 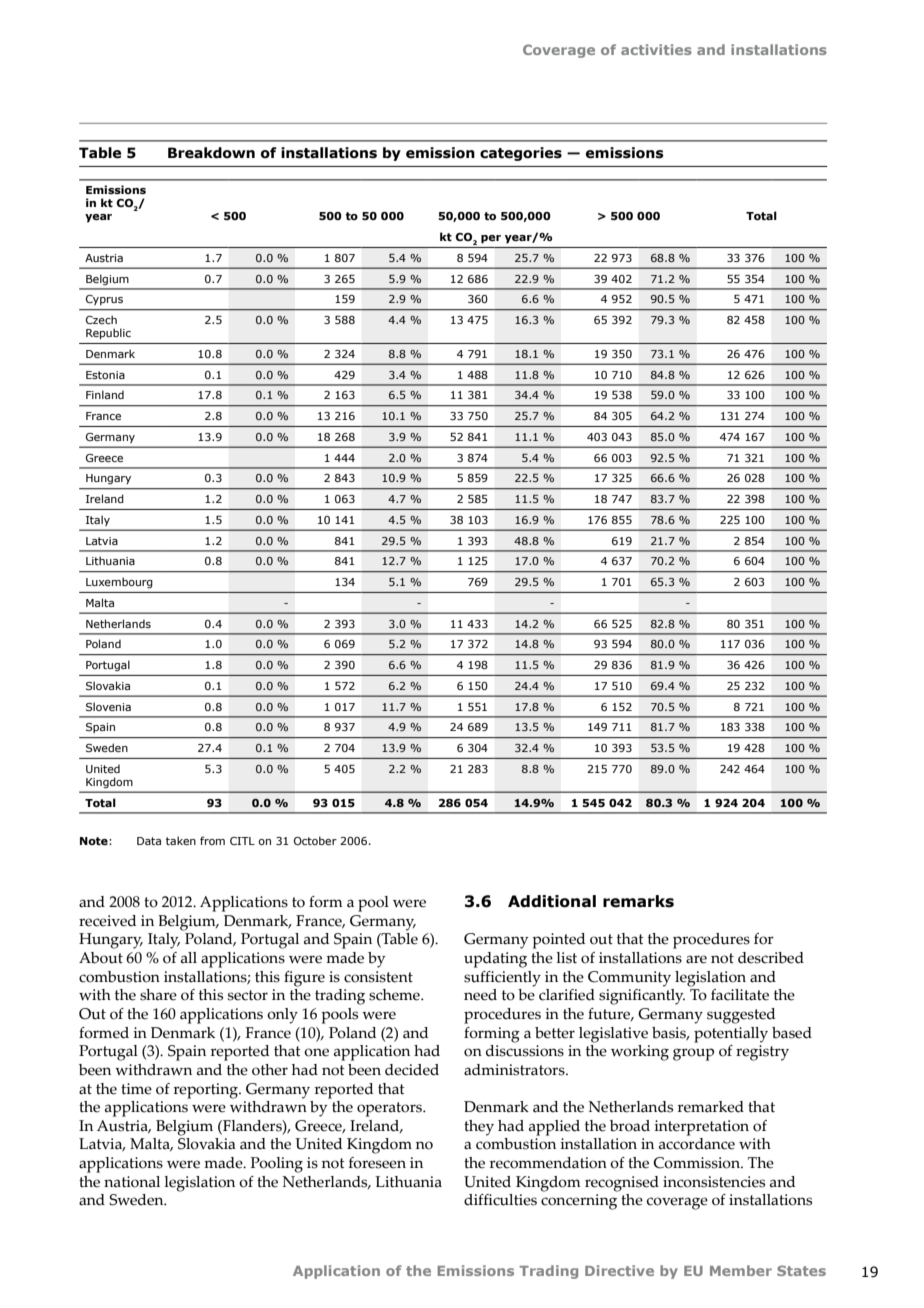 I want to click on Breakdown, so click(x=211, y=153).
